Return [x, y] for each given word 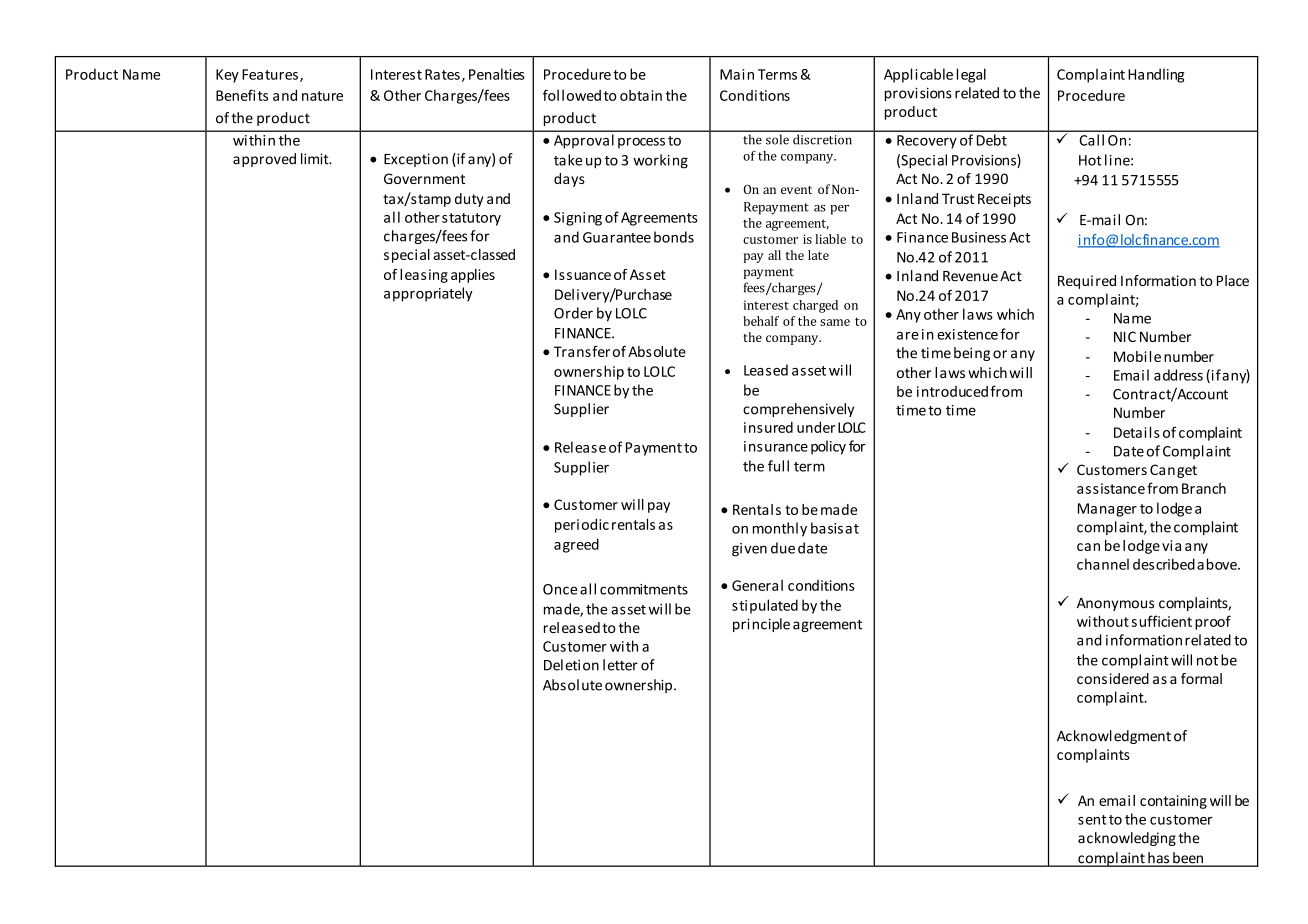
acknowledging [1127, 839]
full [778, 466]
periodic [582, 525]
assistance [1111, 488]
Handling [1156, 75]
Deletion [571, 665]
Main [737, 74]
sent [1092, 820]
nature [322, 96]
